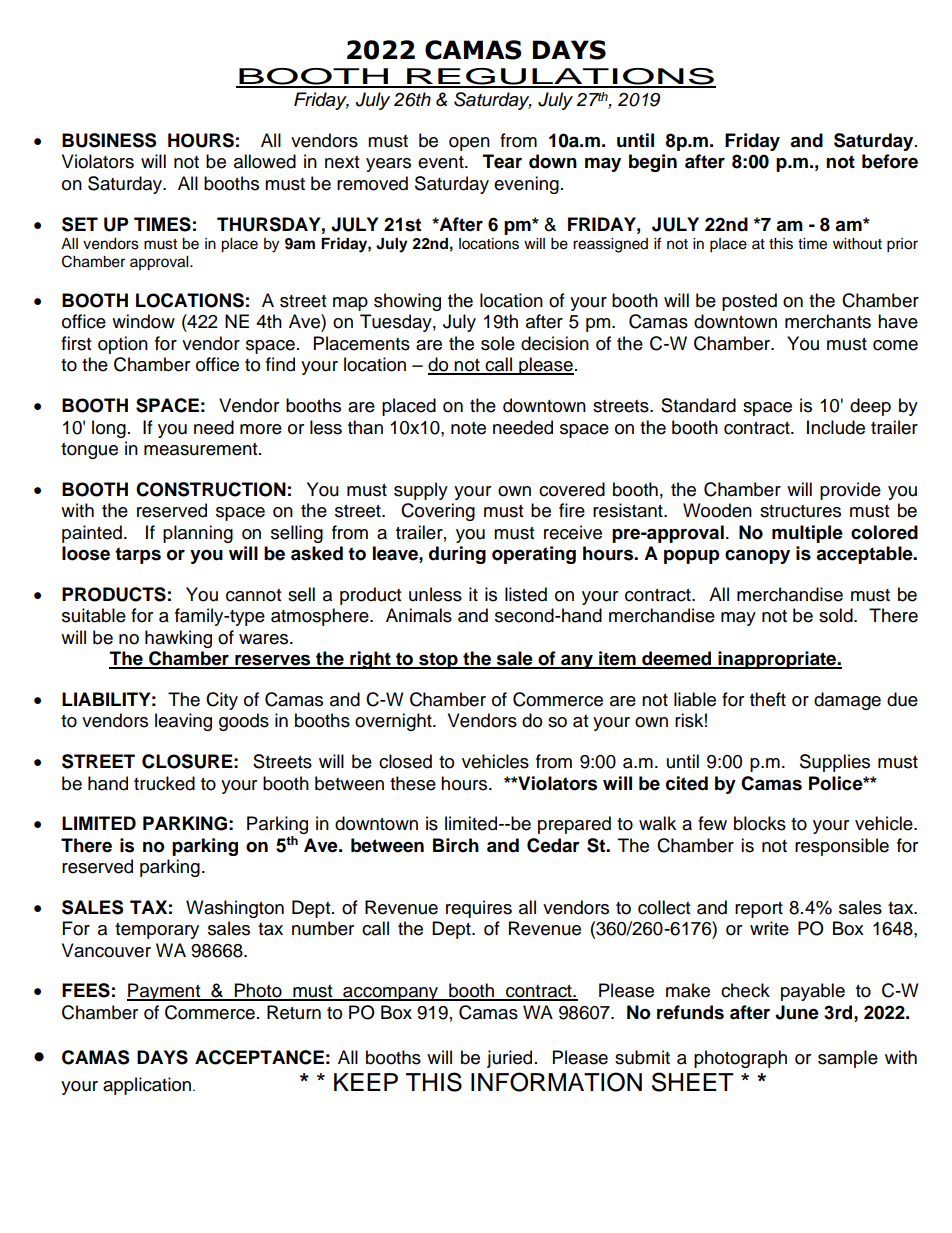 The height and width of the screenshot is (1233, 952). What do you see at coordinates (469, 144) in the screenshot?
I see `open` at bounding box center [469, 144].
